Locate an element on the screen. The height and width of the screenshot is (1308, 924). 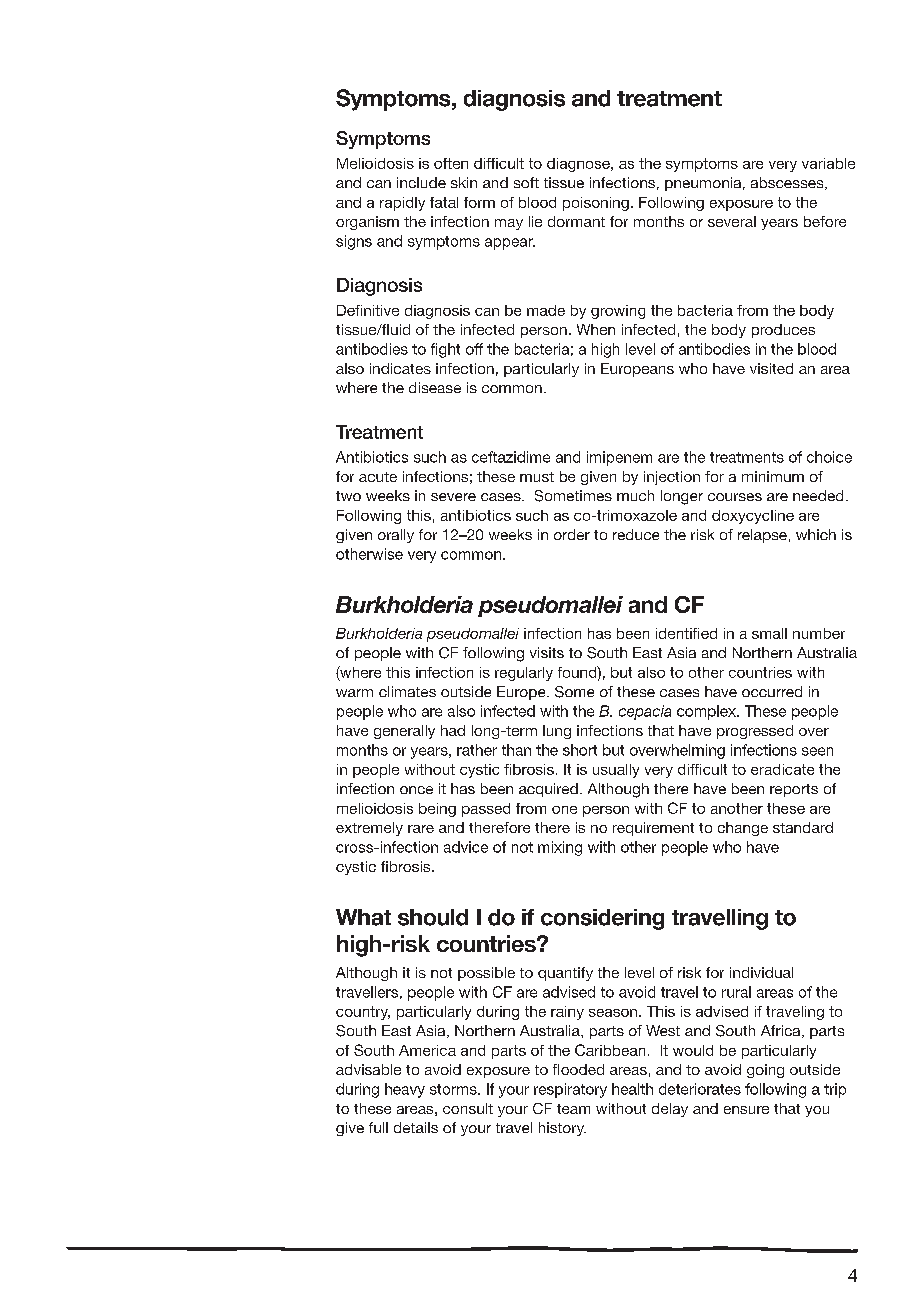
rapidly is located at coordinates (402, 204).
